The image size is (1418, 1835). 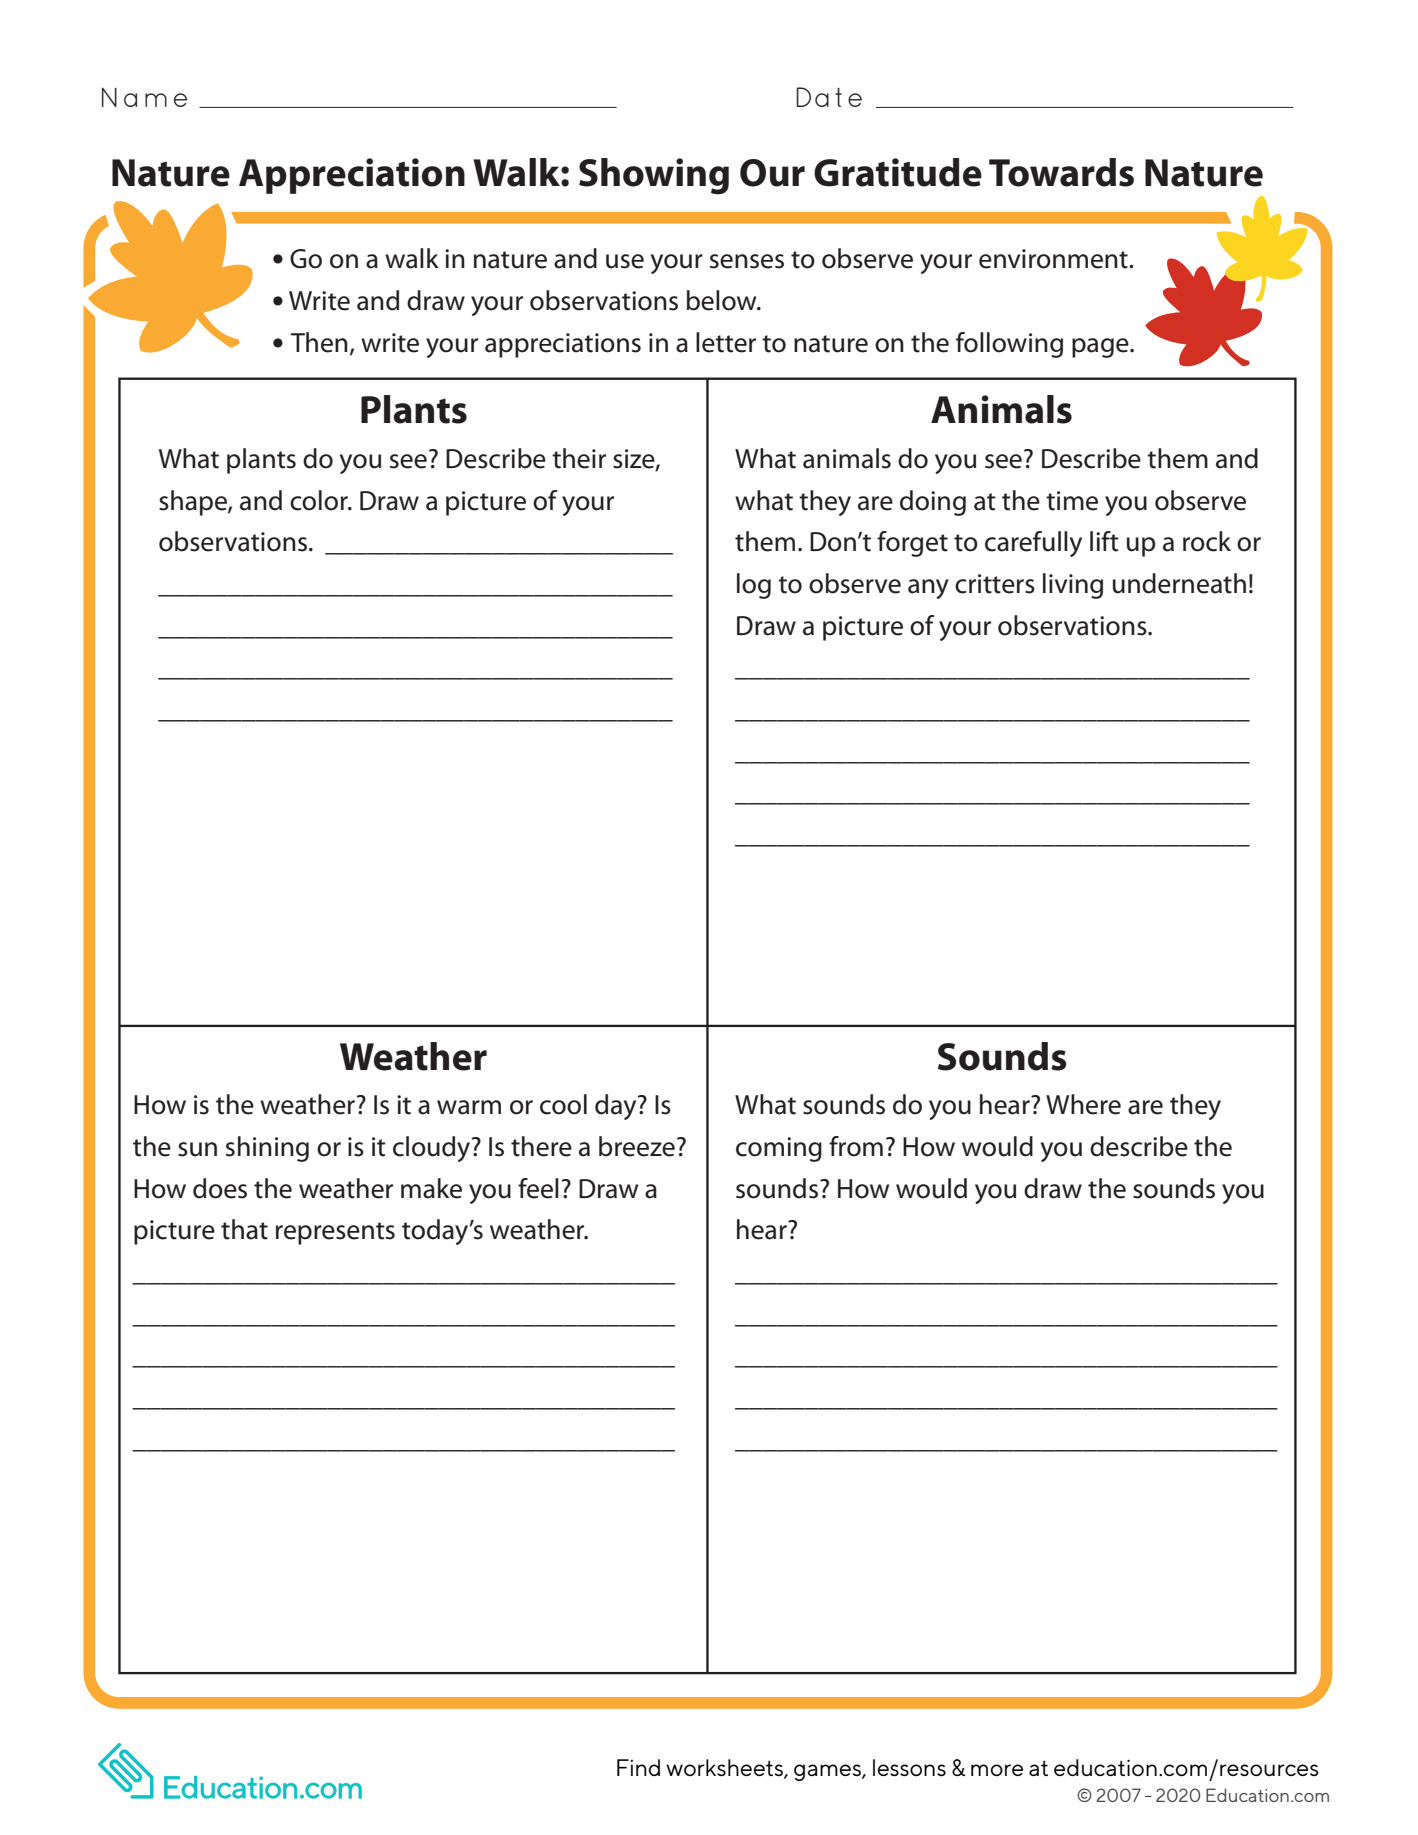 What do you see at coordinates (579, 458) in the document?
I see `their` at bounding box center [579, 458].
